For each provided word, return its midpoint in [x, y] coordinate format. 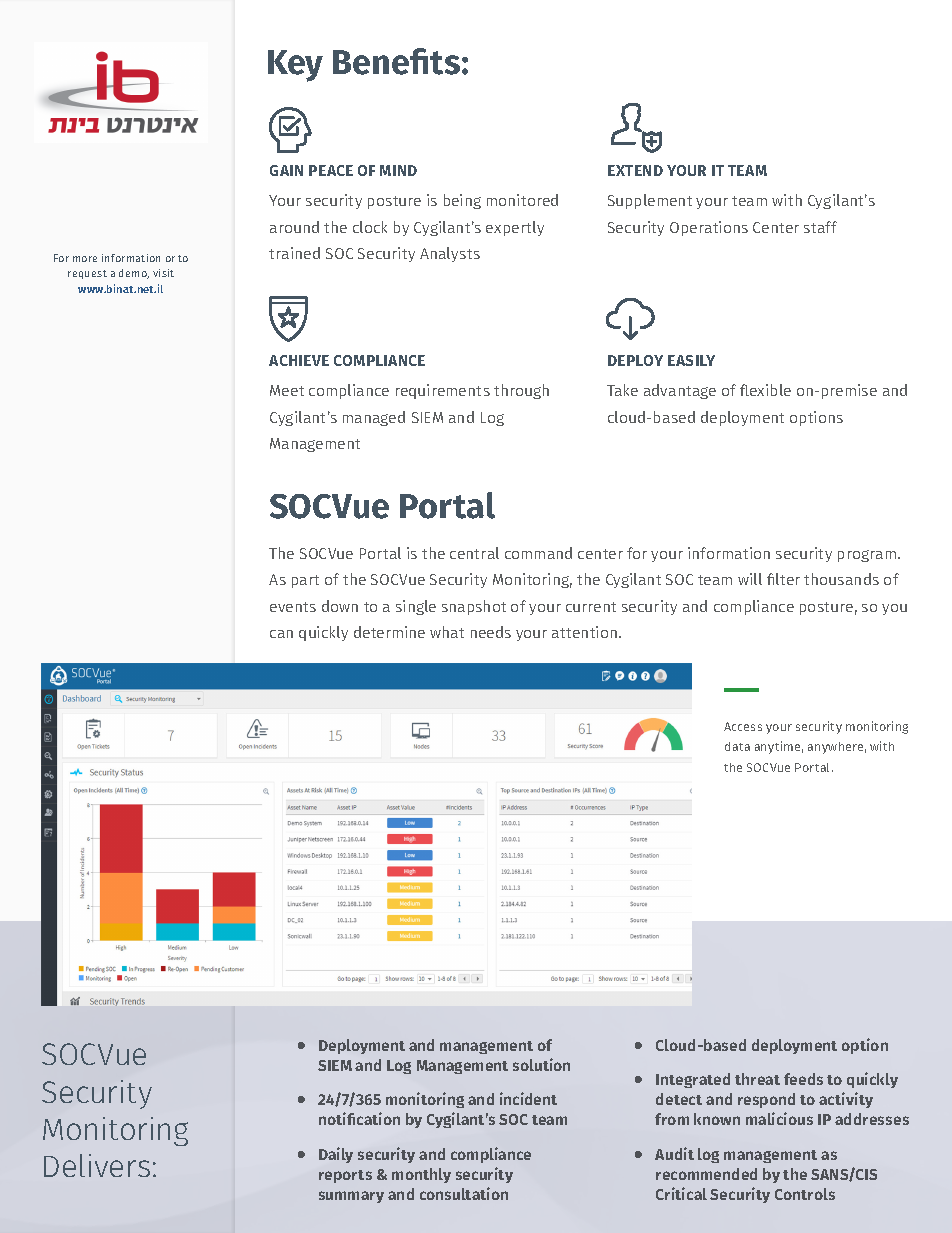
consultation [464, 1193]
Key [295, 66]
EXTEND [635, 170]
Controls [805, 1194]
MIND [398, 170]
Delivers [97, 1165]
